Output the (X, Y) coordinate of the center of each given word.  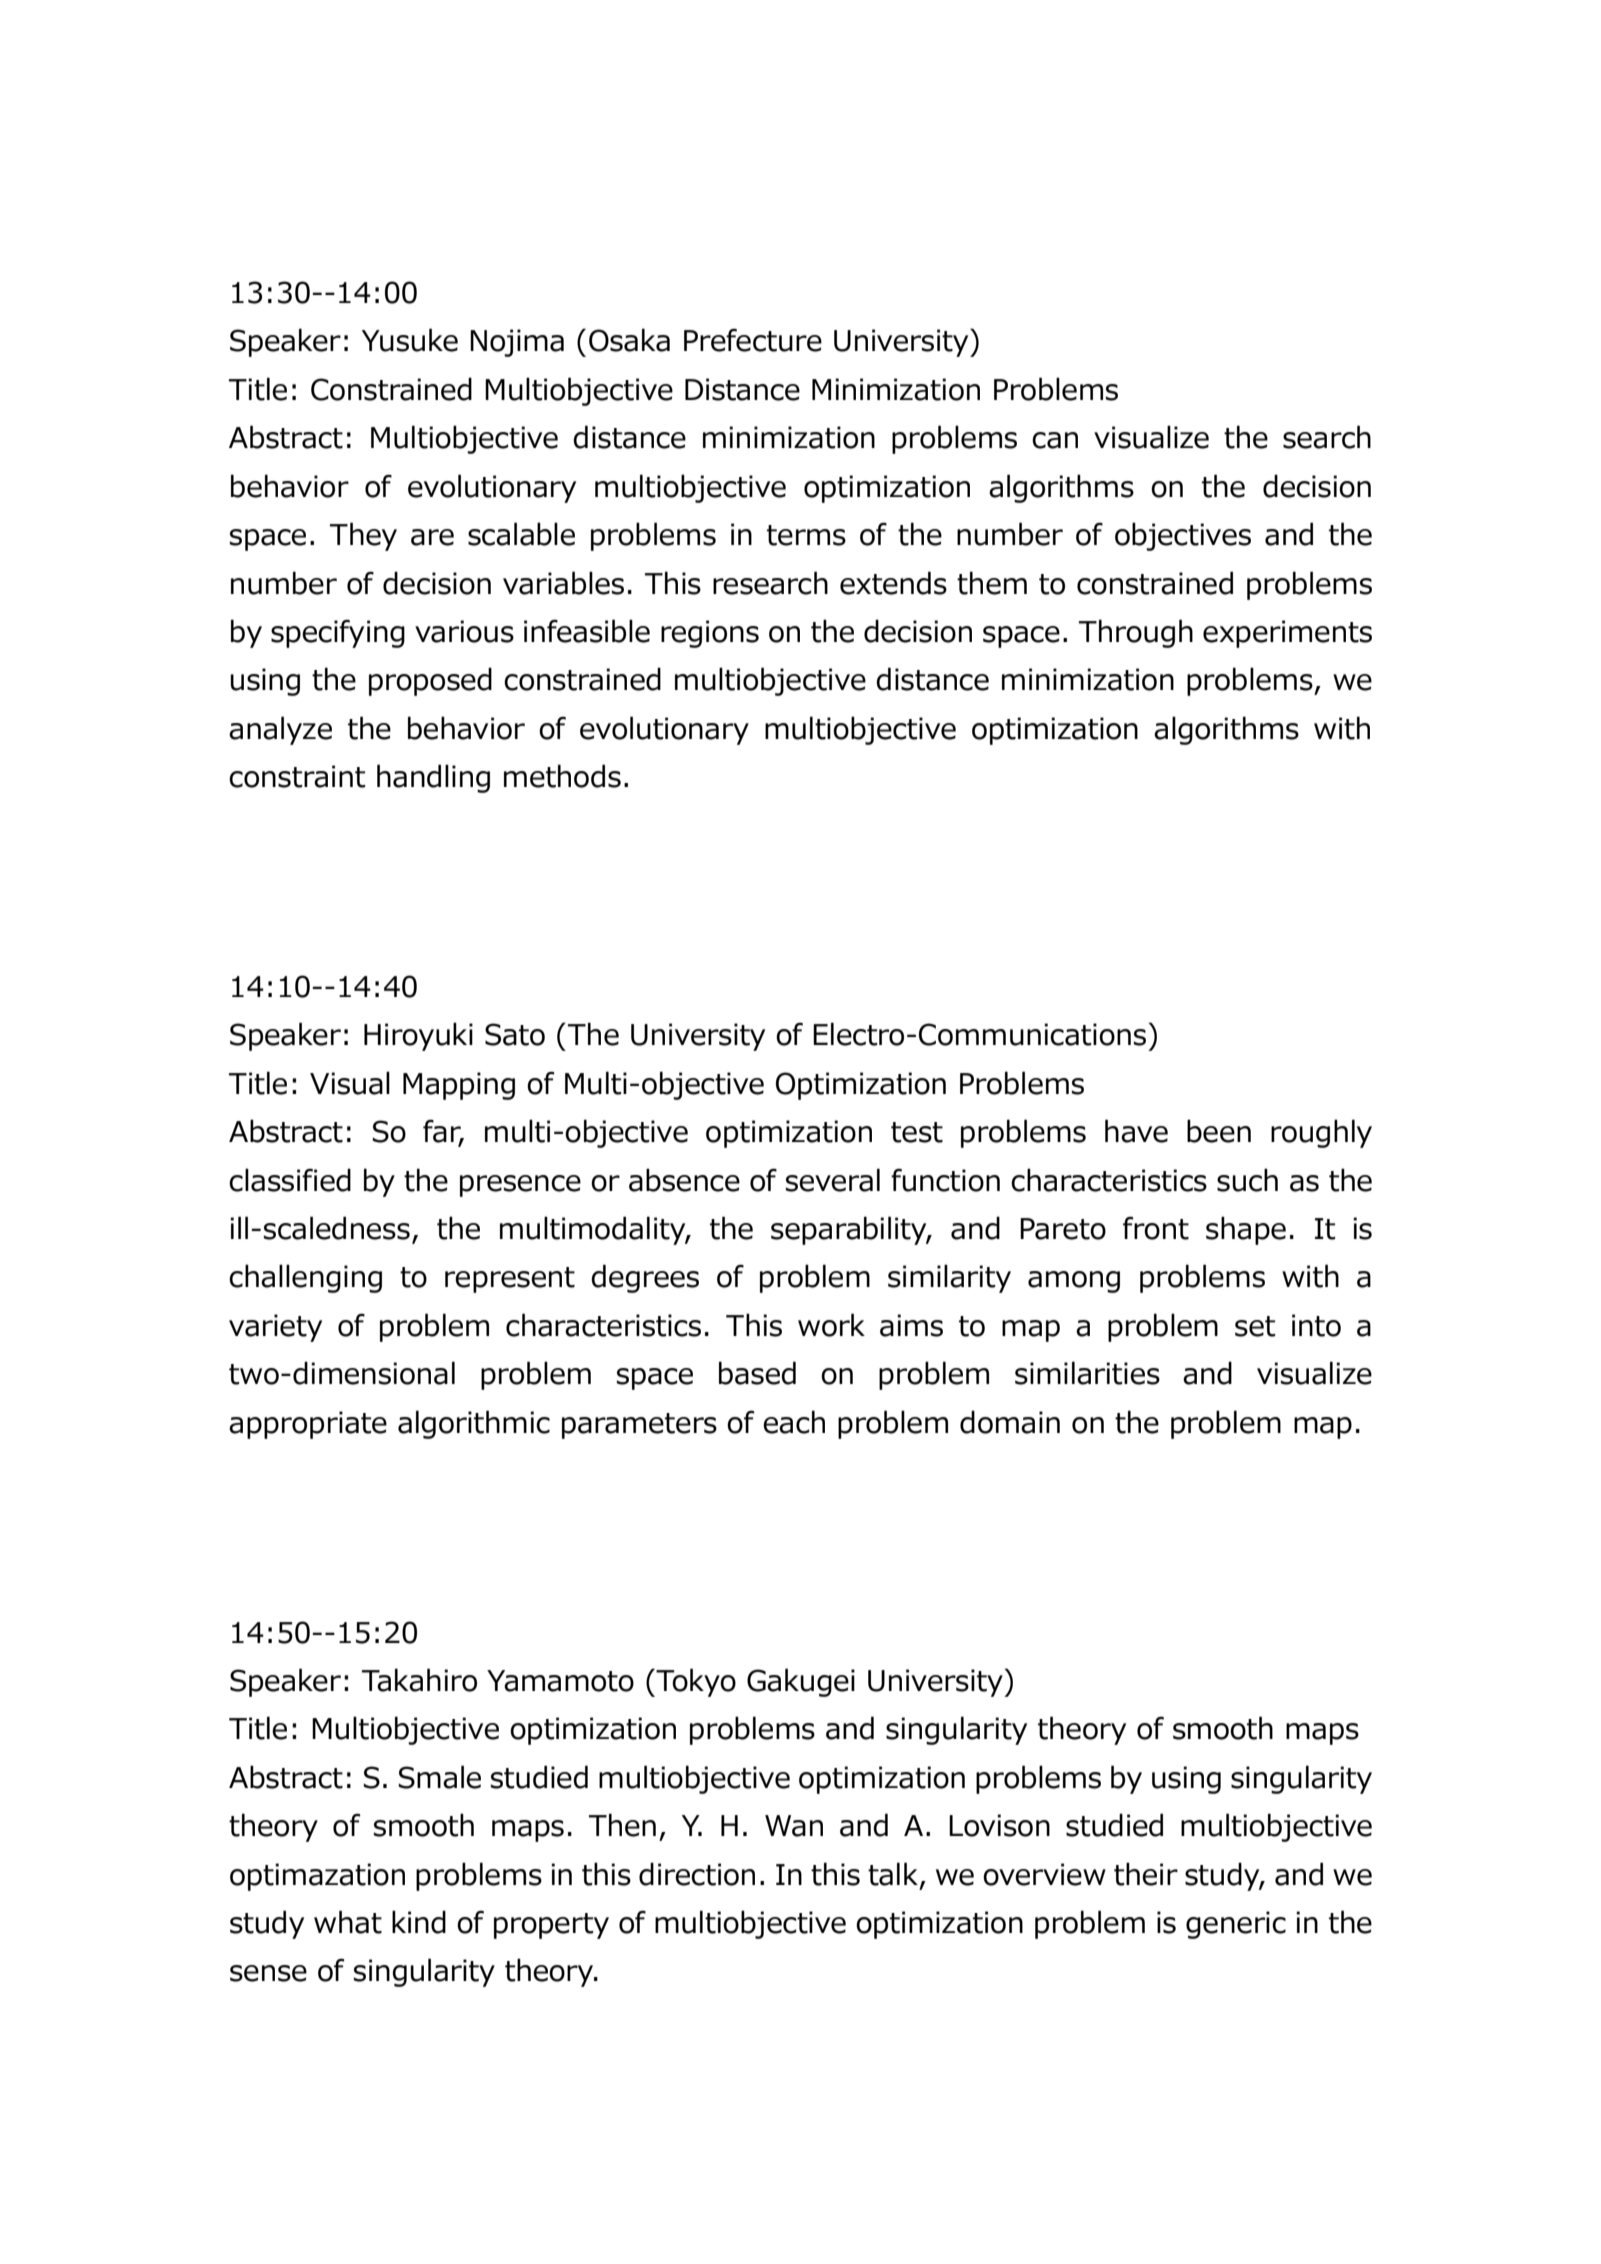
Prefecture (753, 340)
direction (697, 1874)
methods (562, 776)
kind (419, 1922)
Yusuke (410, 340)
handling (433, 778)
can (1055, 440)
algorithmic (474, 1424)
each (794, 1422)
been (1219, 1131)
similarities (1087, 1373)
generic (1236, 1925)
